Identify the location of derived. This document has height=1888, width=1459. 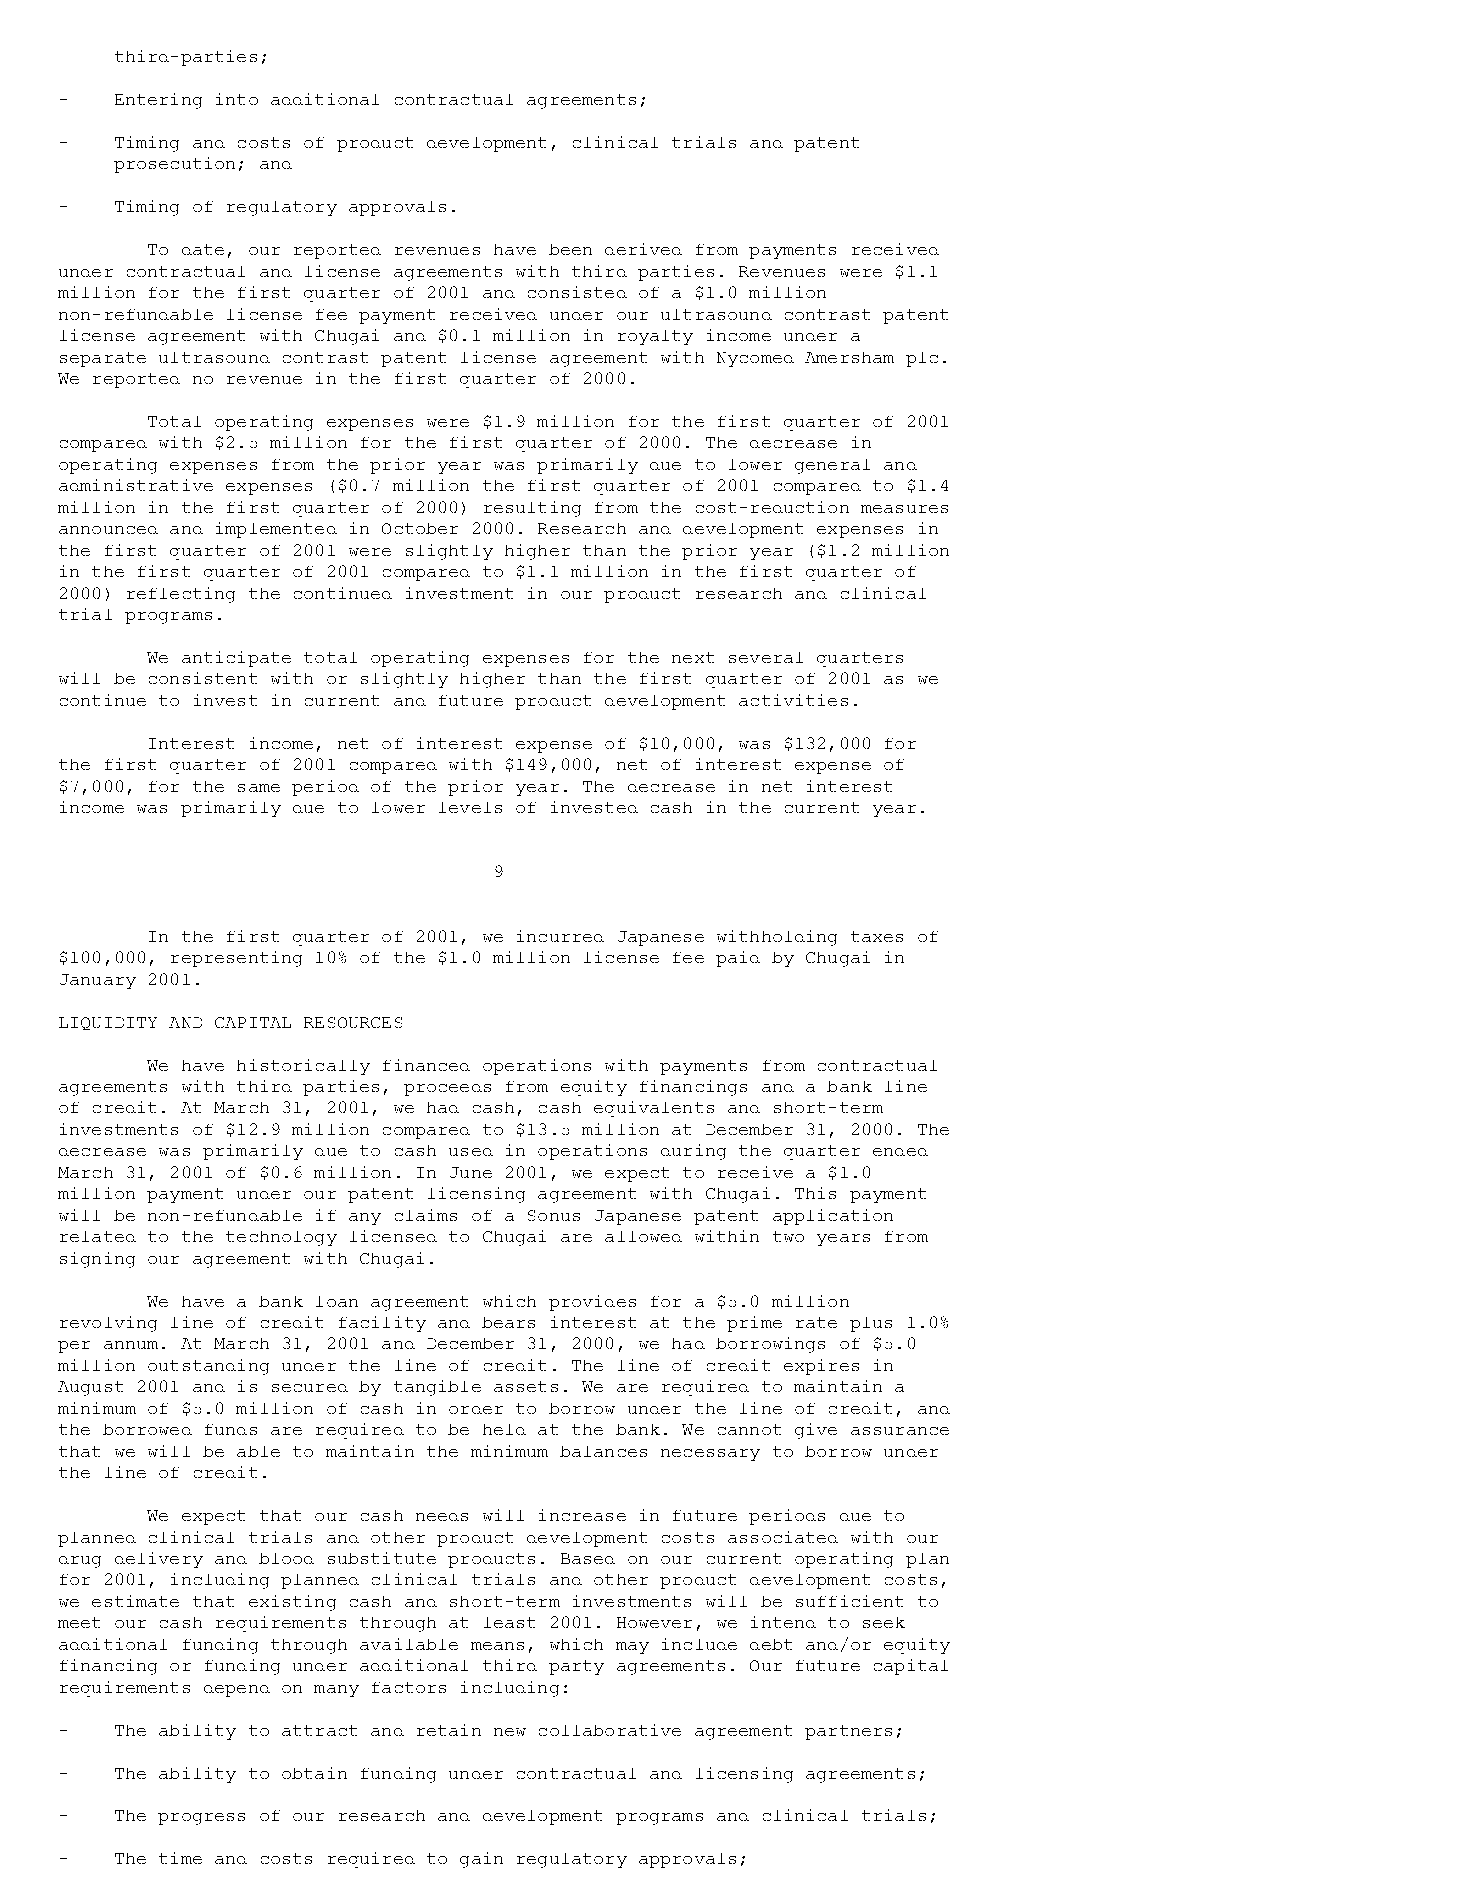
(643, 249).
